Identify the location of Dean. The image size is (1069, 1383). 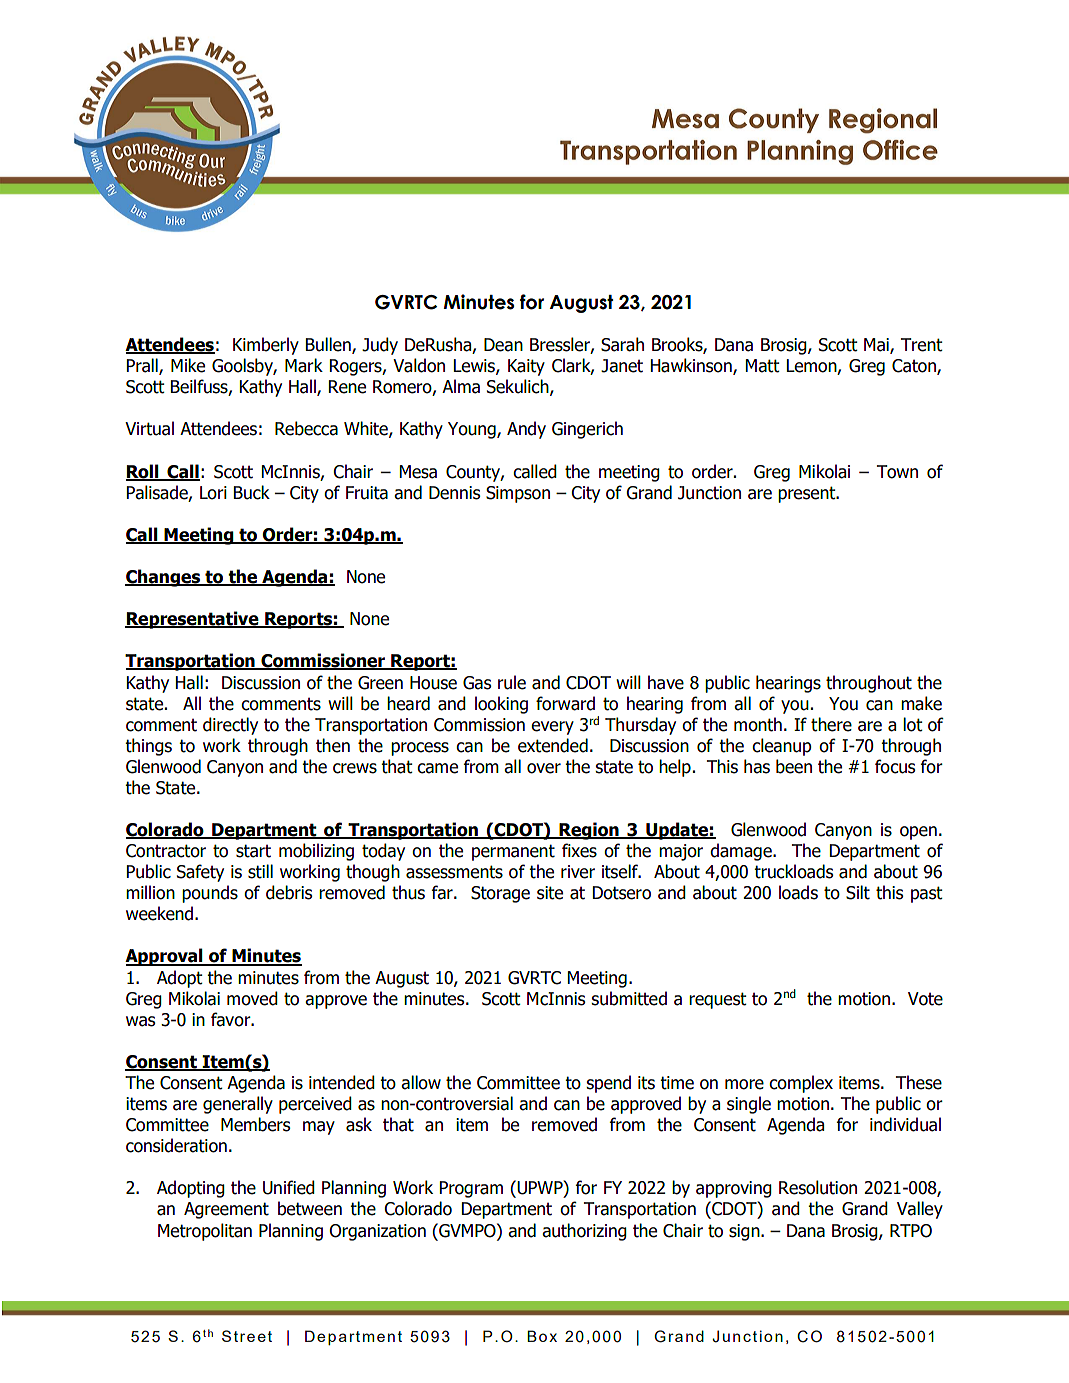
(503, 345).
